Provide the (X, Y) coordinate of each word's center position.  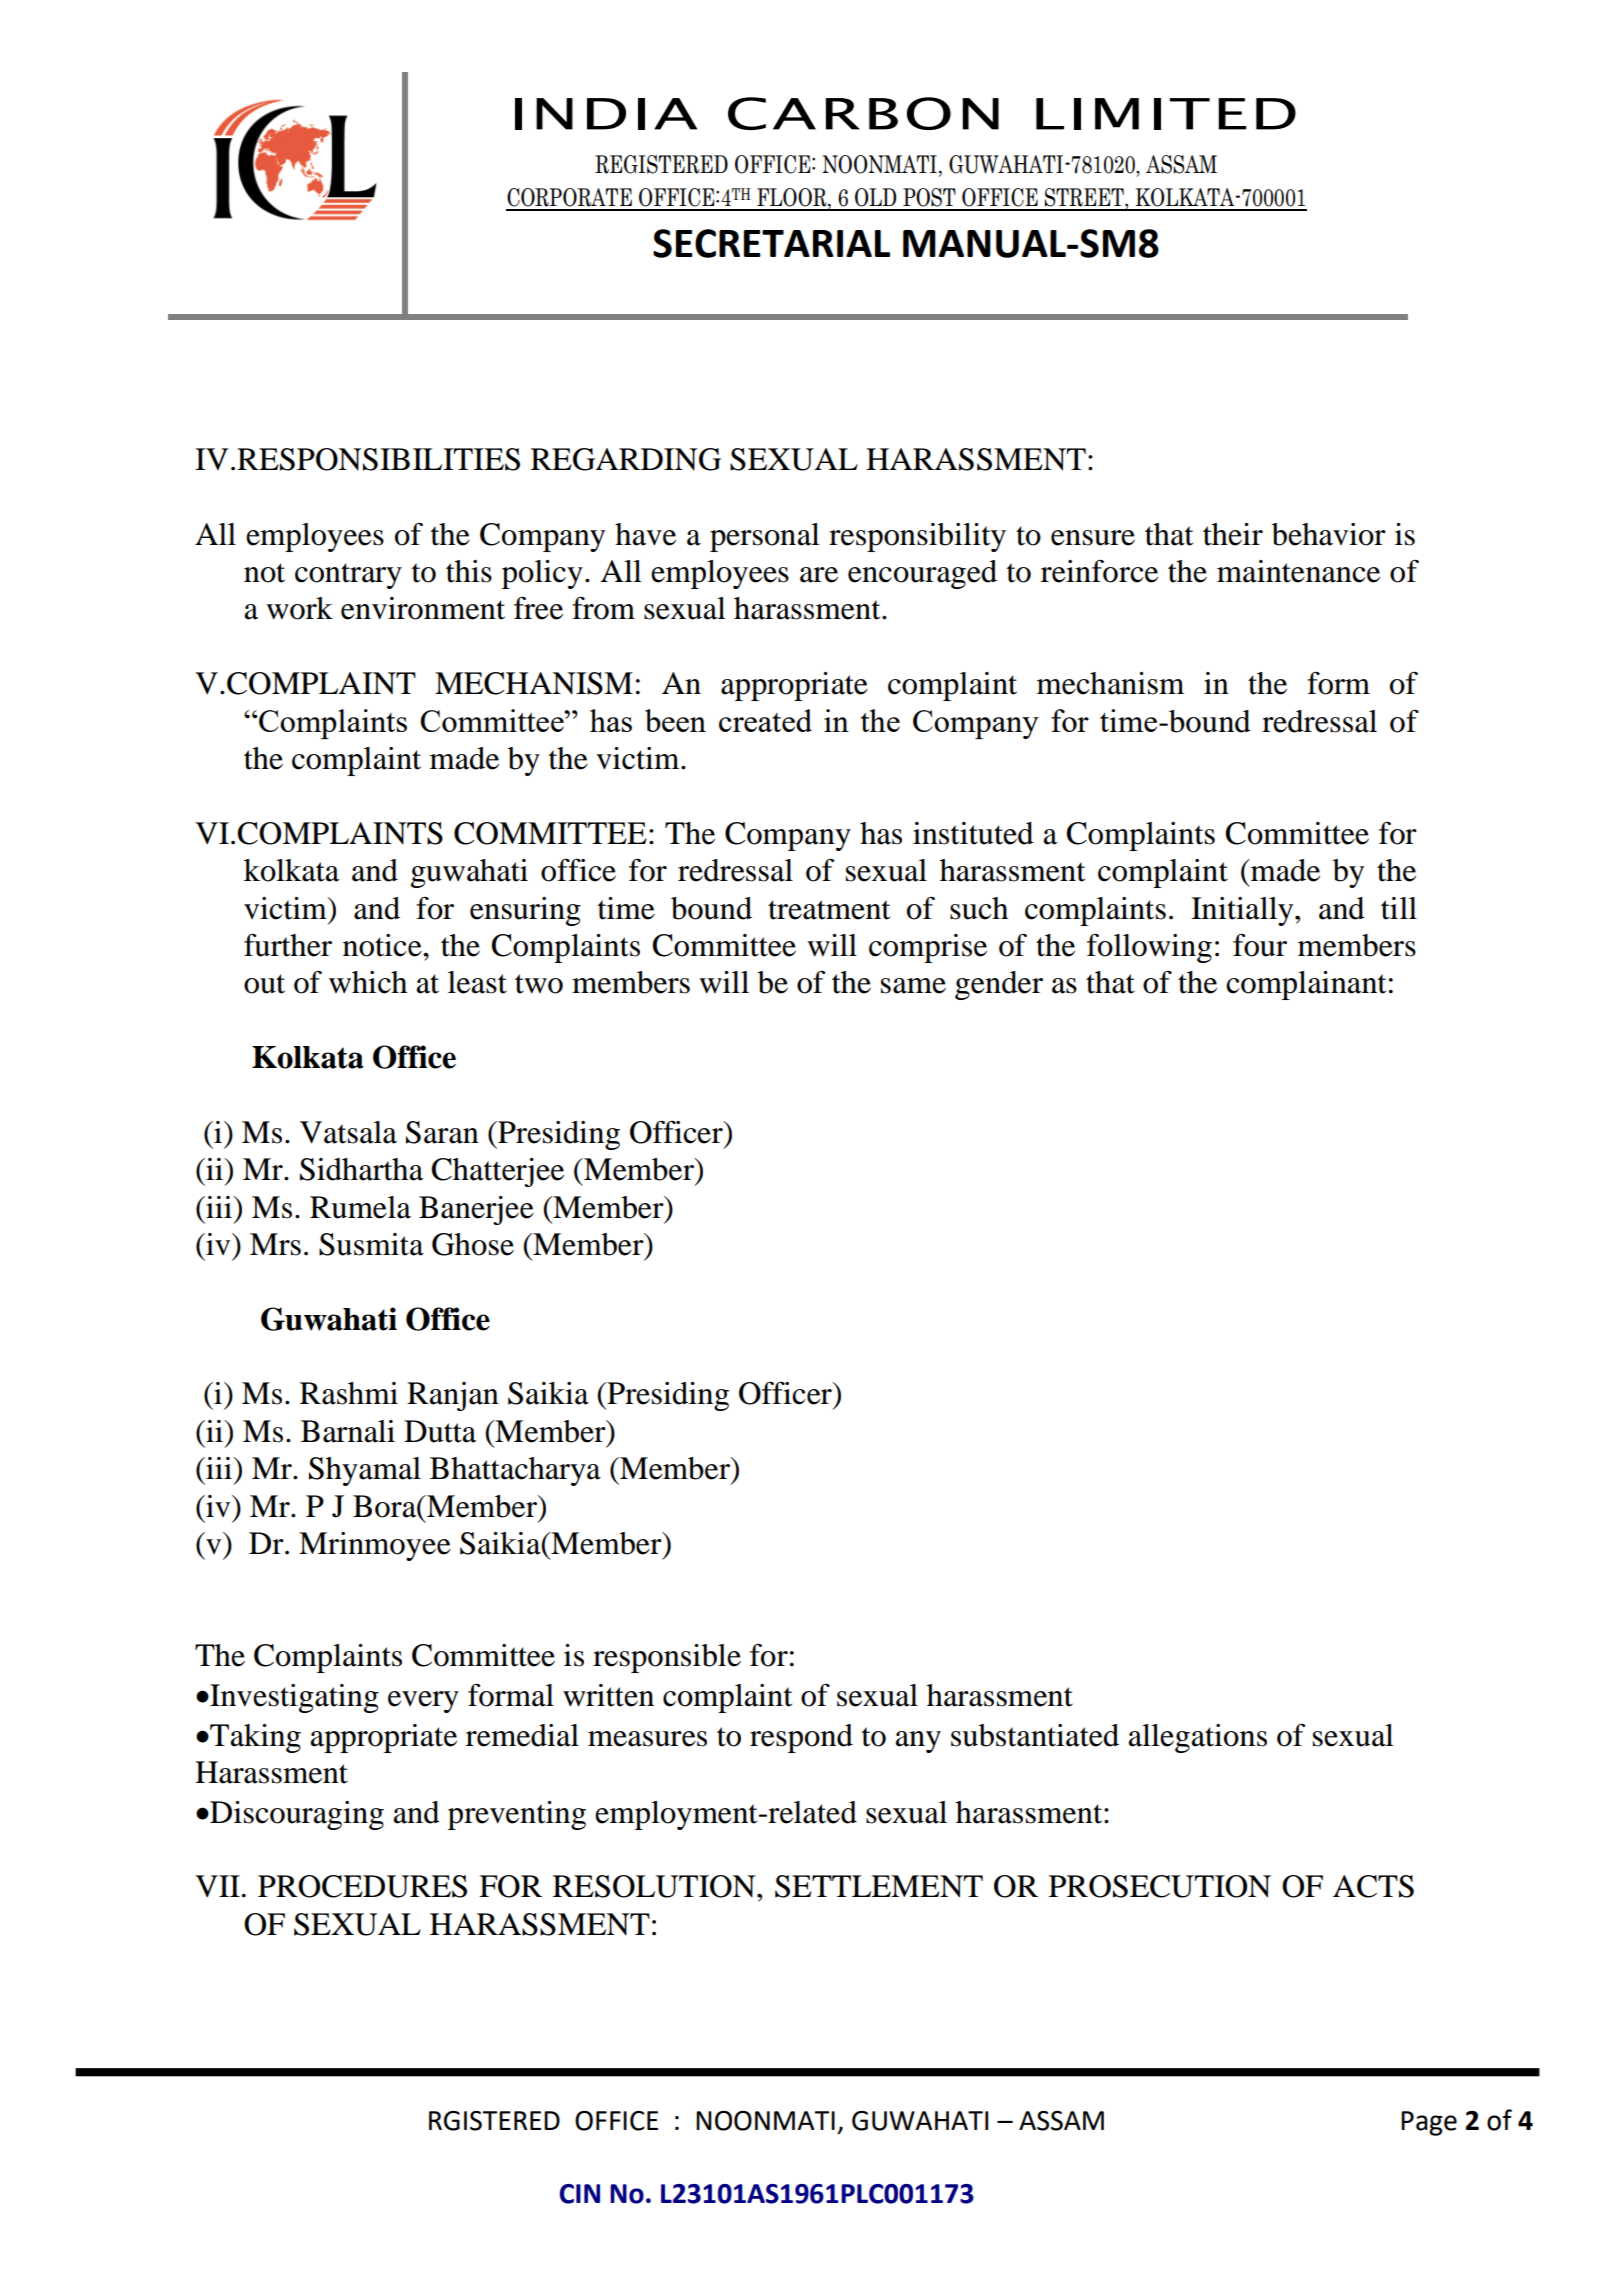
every (423, 1702)
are (819, 575)
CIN (580, 2194)
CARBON (863, 113)
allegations (1197, 1738)
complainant (1306, 985)
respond (801, 1738)
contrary (348, 576)
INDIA (606, 114)
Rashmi (349, 1393)
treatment (829, 910)
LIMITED (1166, 114)
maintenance (1298, 571)
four (1260, 945)
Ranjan (453, 1396)
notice (383, 945)
